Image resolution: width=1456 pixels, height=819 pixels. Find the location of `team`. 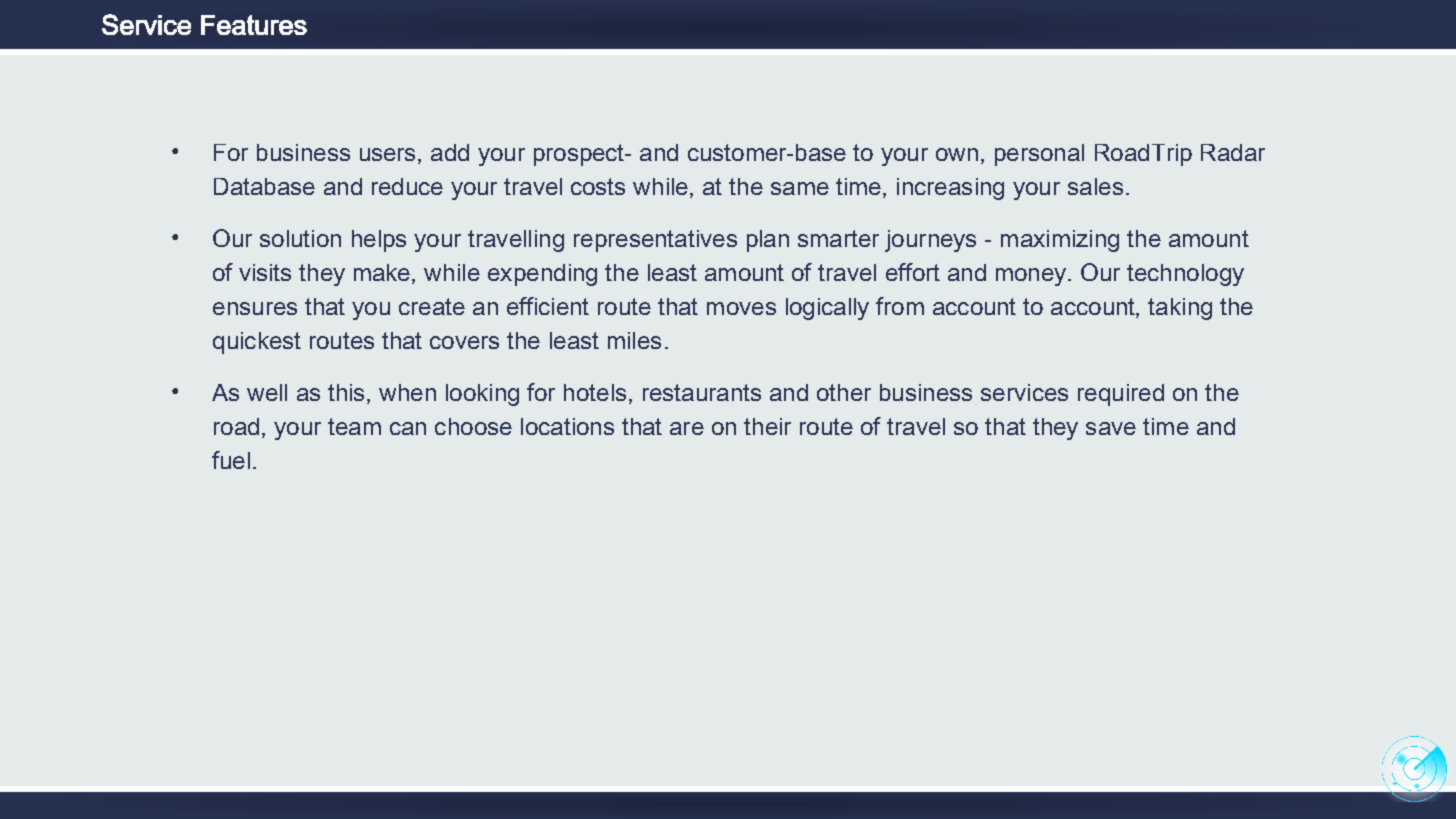

team is located at coordinates (354, 426).
